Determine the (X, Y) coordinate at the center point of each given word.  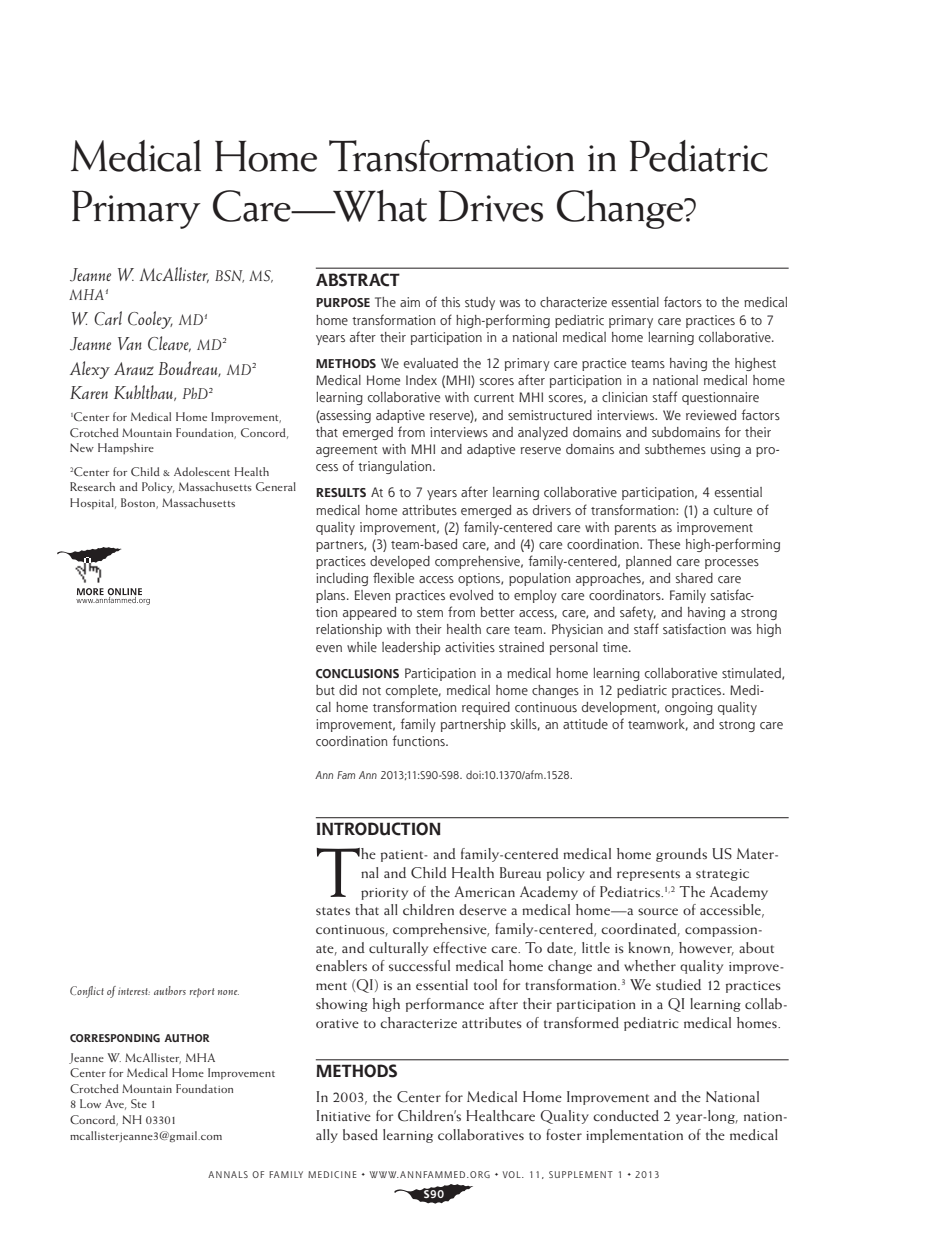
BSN (229, 276)
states (333, 911)
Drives (491, 206)
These (664, 544)
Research (92, 486)
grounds (681, 855)
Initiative (343, 1115)
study (480, 303)
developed (400, 562)
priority (384, 894)
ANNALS (228, 1174)
